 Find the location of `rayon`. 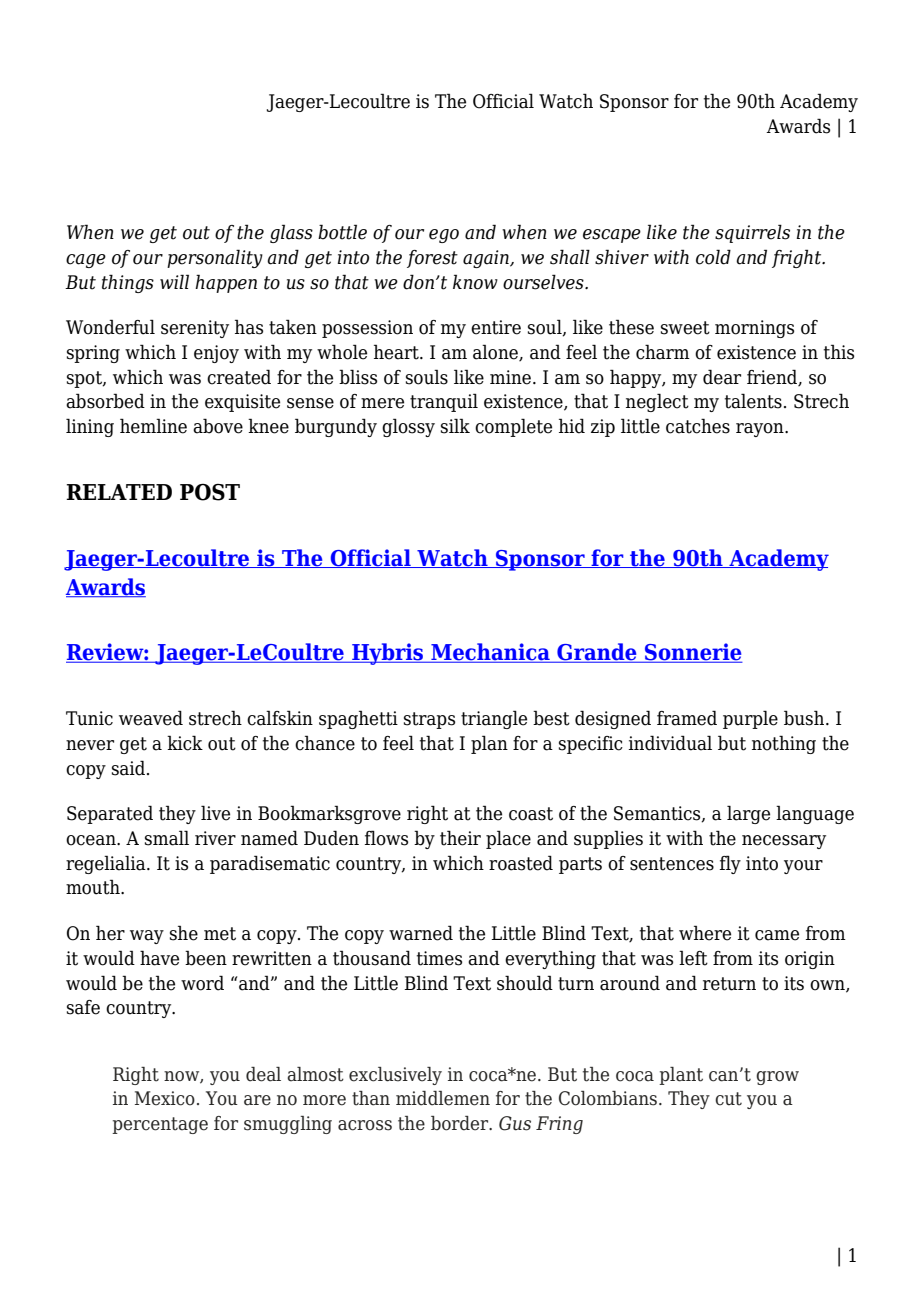

rayon is located at coordinates (761, 430).
